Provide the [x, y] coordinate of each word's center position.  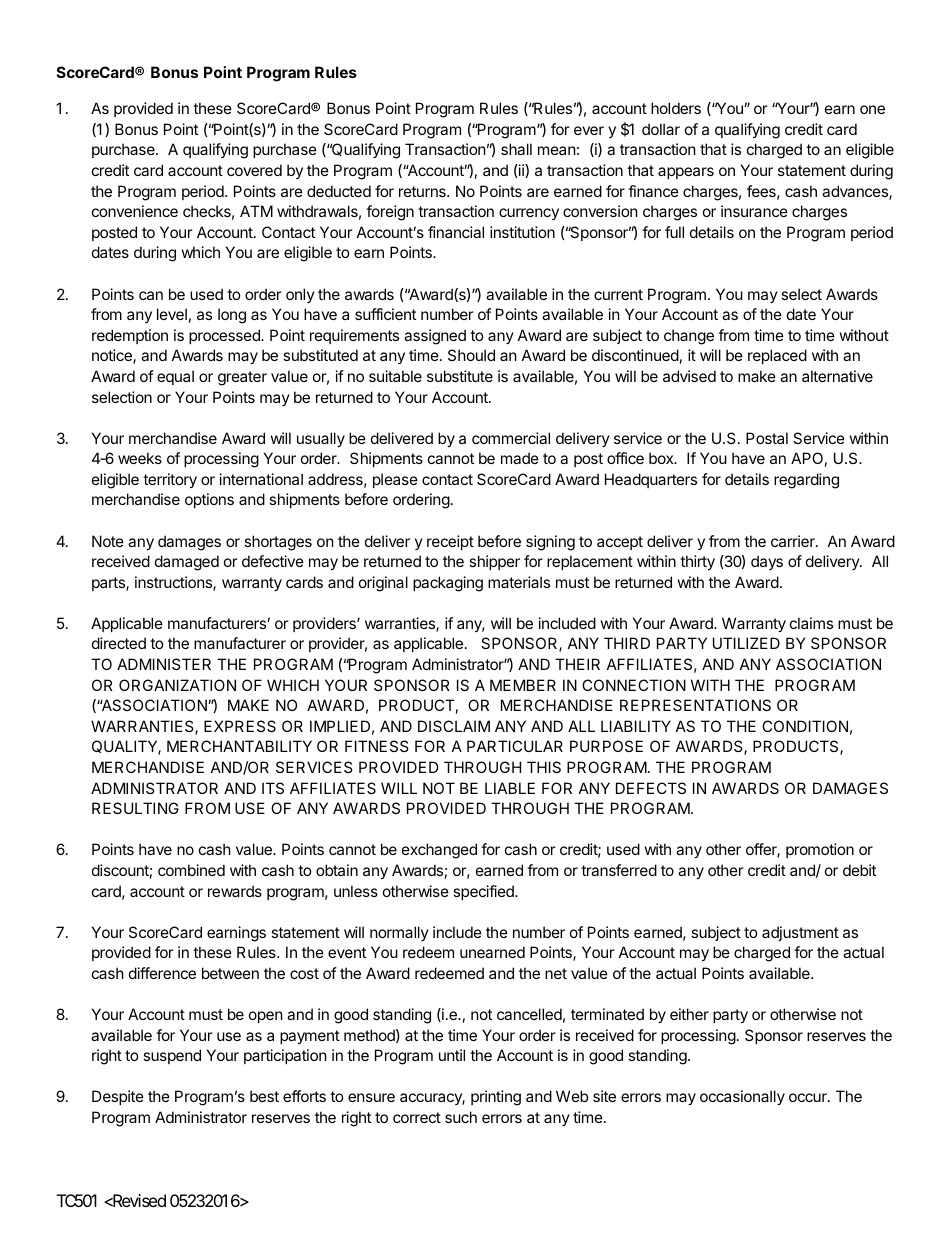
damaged [187, 563]
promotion [820, 850]
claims [811, 623]
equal [175, 377]
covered [254, 170]
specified [484, 892]
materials [519, 582]
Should [471, 355]
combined [191, 870]
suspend [172, 1056]
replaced [777, 356]
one [872, 109]
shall [516, 149]
